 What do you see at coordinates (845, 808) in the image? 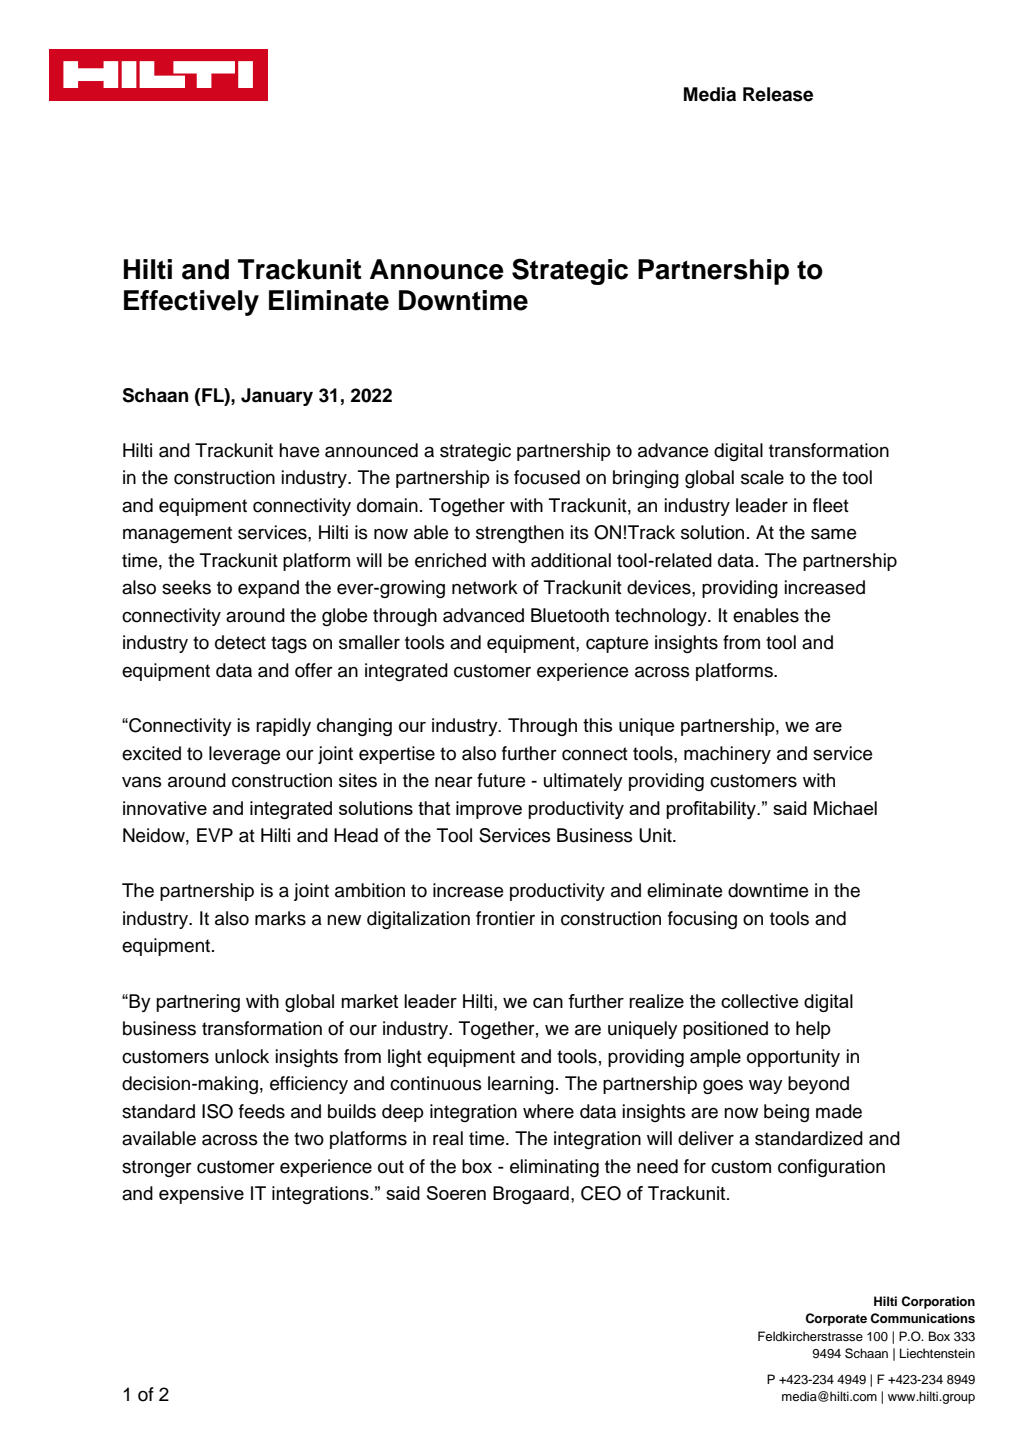
I see `Michael` at bounding box center [845, 808].
